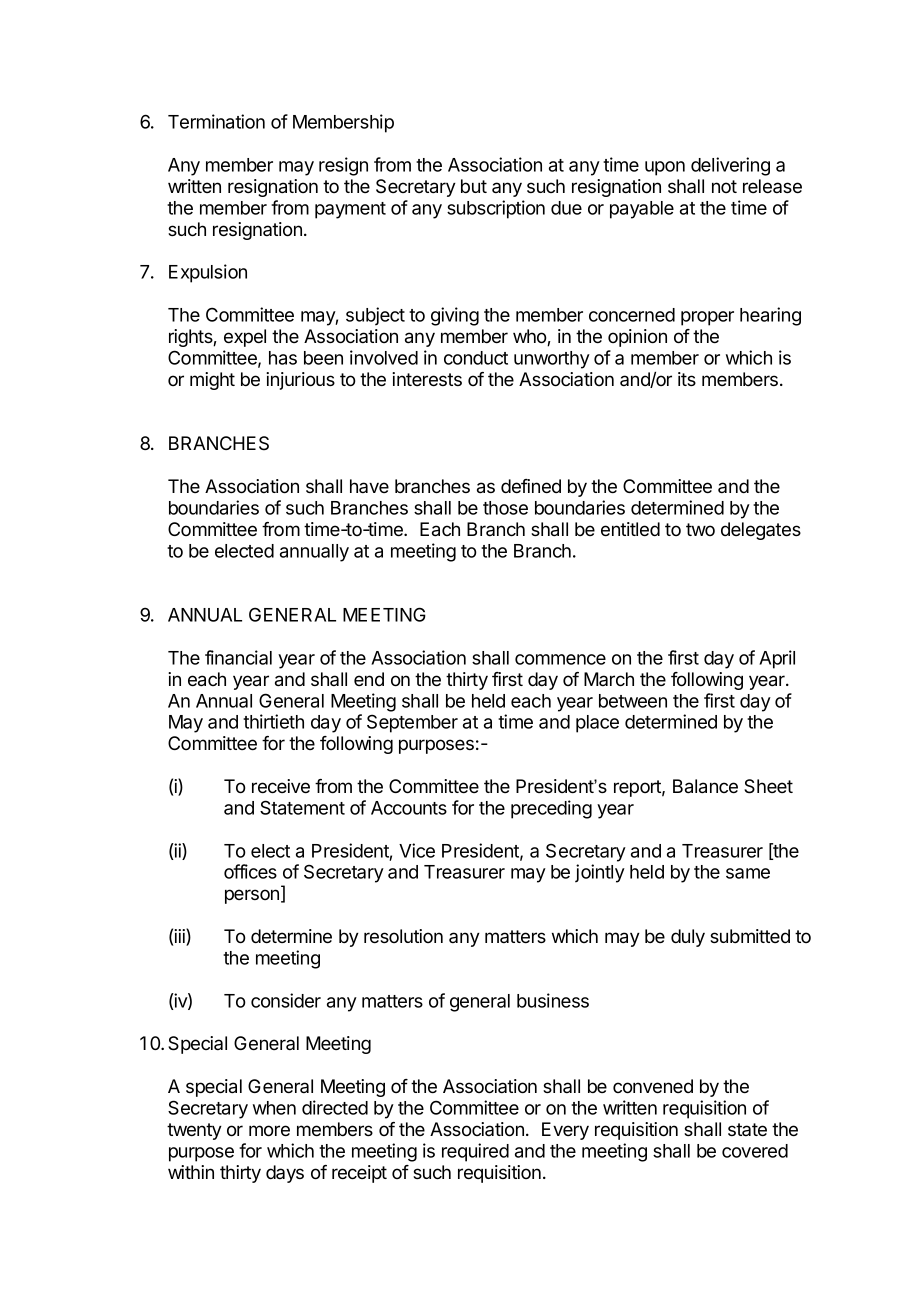 The image size is (924, 1307). Describe the element at coordinates (216, 121) in the image. I see `Termination` at that location.
